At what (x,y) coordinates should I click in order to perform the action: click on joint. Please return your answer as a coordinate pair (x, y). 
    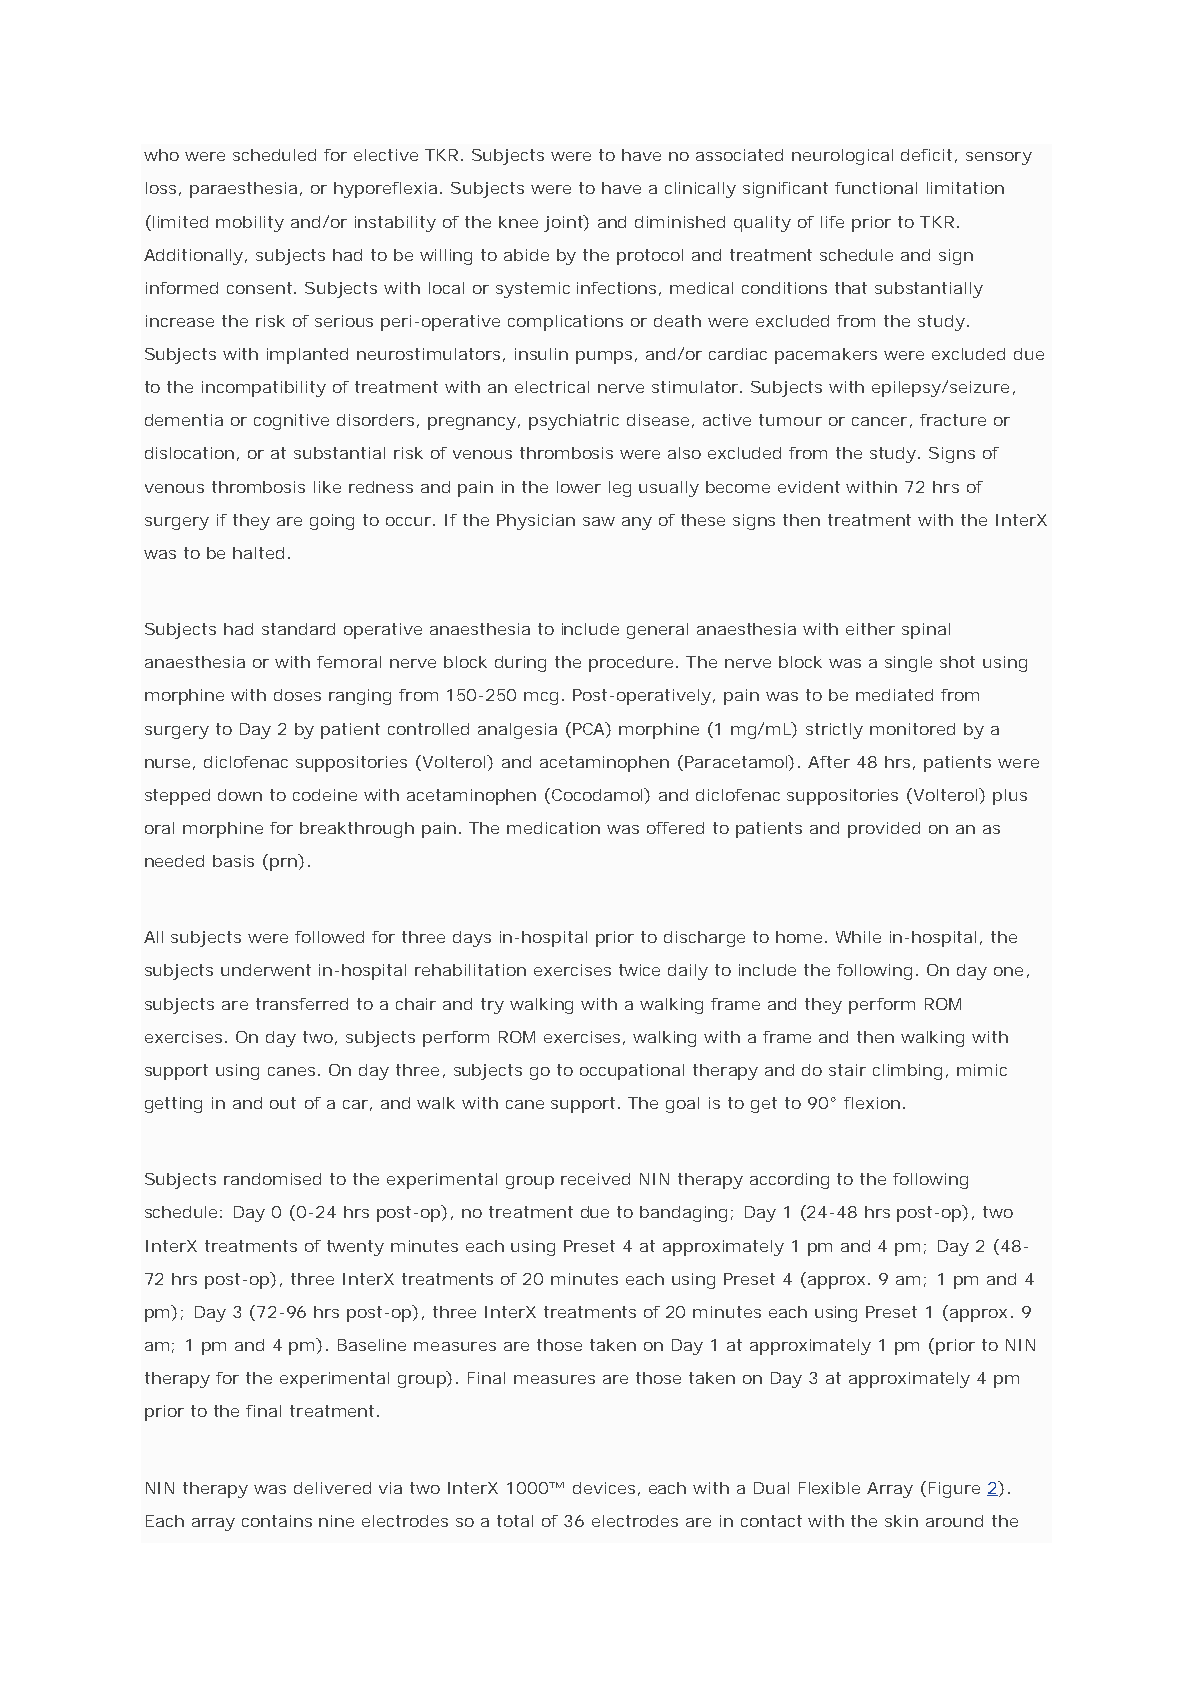
    Looking at the image, I should click on (566, 223).
